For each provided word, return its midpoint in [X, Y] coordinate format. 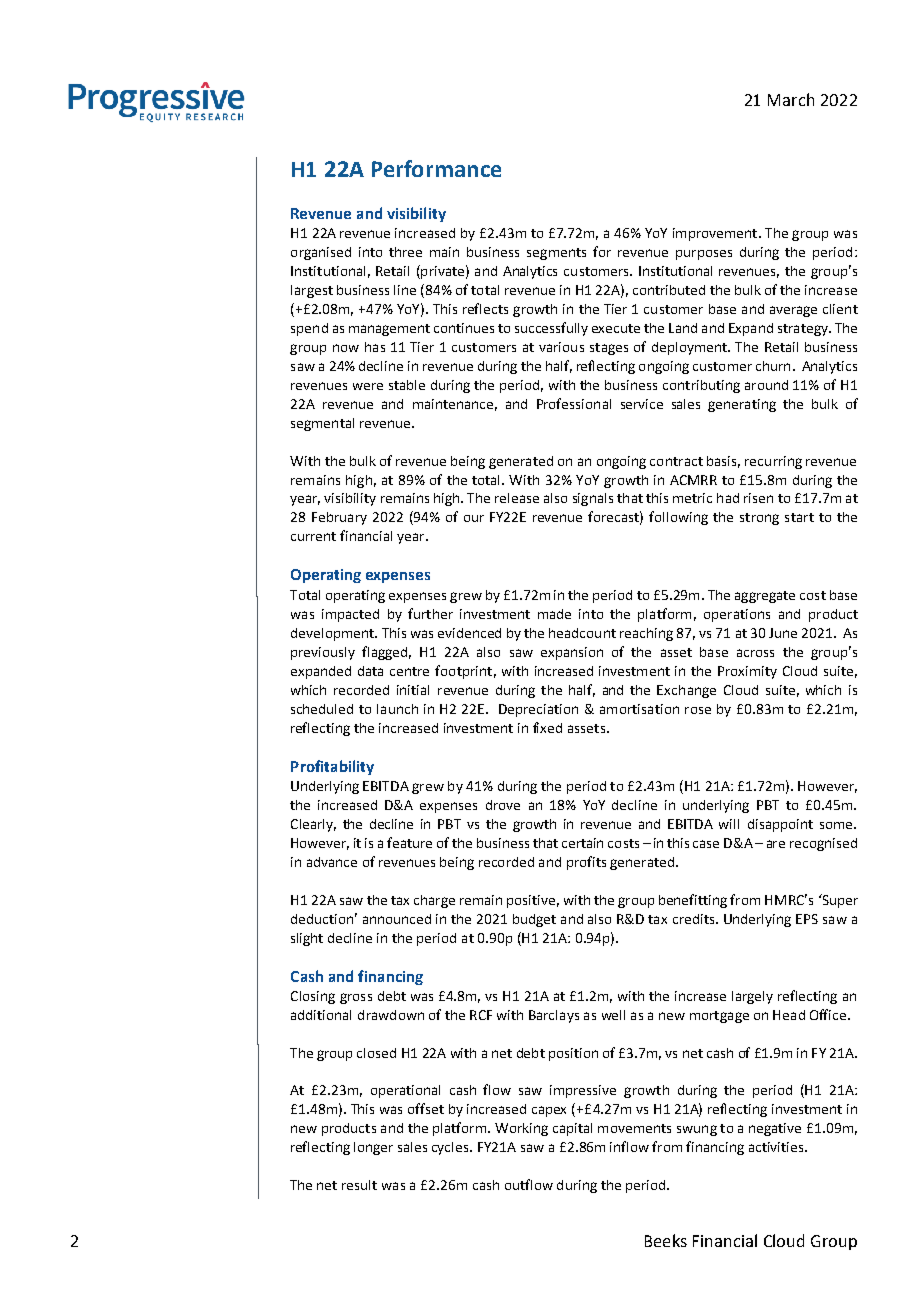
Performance [436, 168]
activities [777, 1147]
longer [373, 1148]
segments [556, 254]
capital [572, 1129]
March [791, 99]
